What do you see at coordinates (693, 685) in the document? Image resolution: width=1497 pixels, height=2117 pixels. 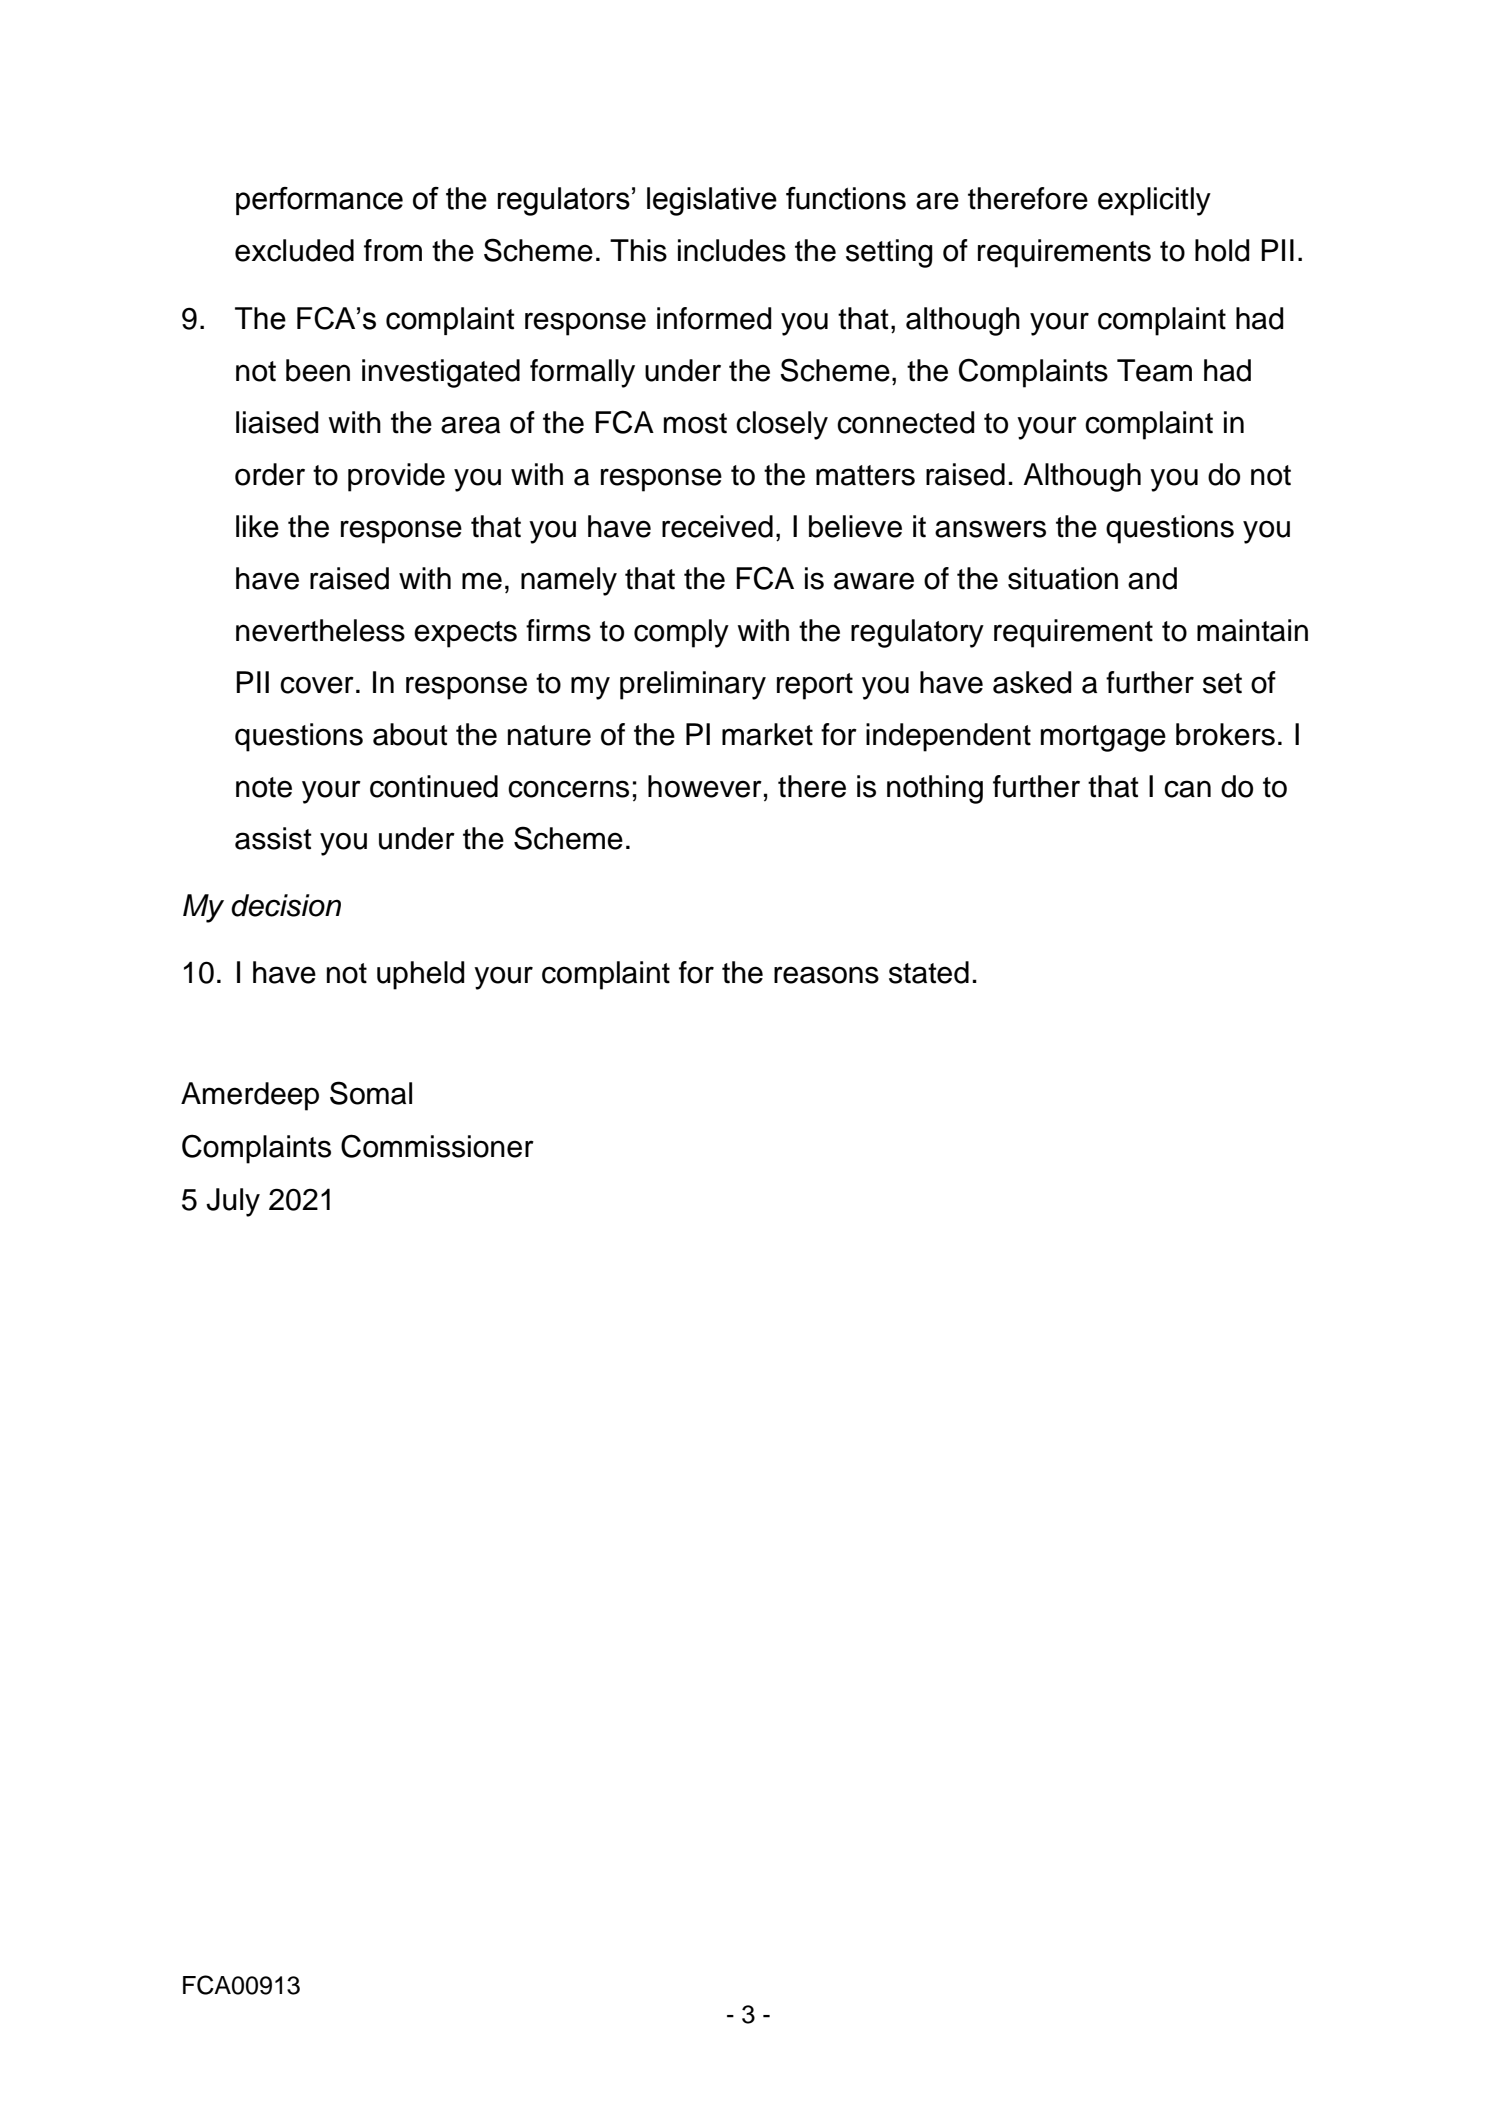 I see `preliminary` at bounding box center [693, 685].
